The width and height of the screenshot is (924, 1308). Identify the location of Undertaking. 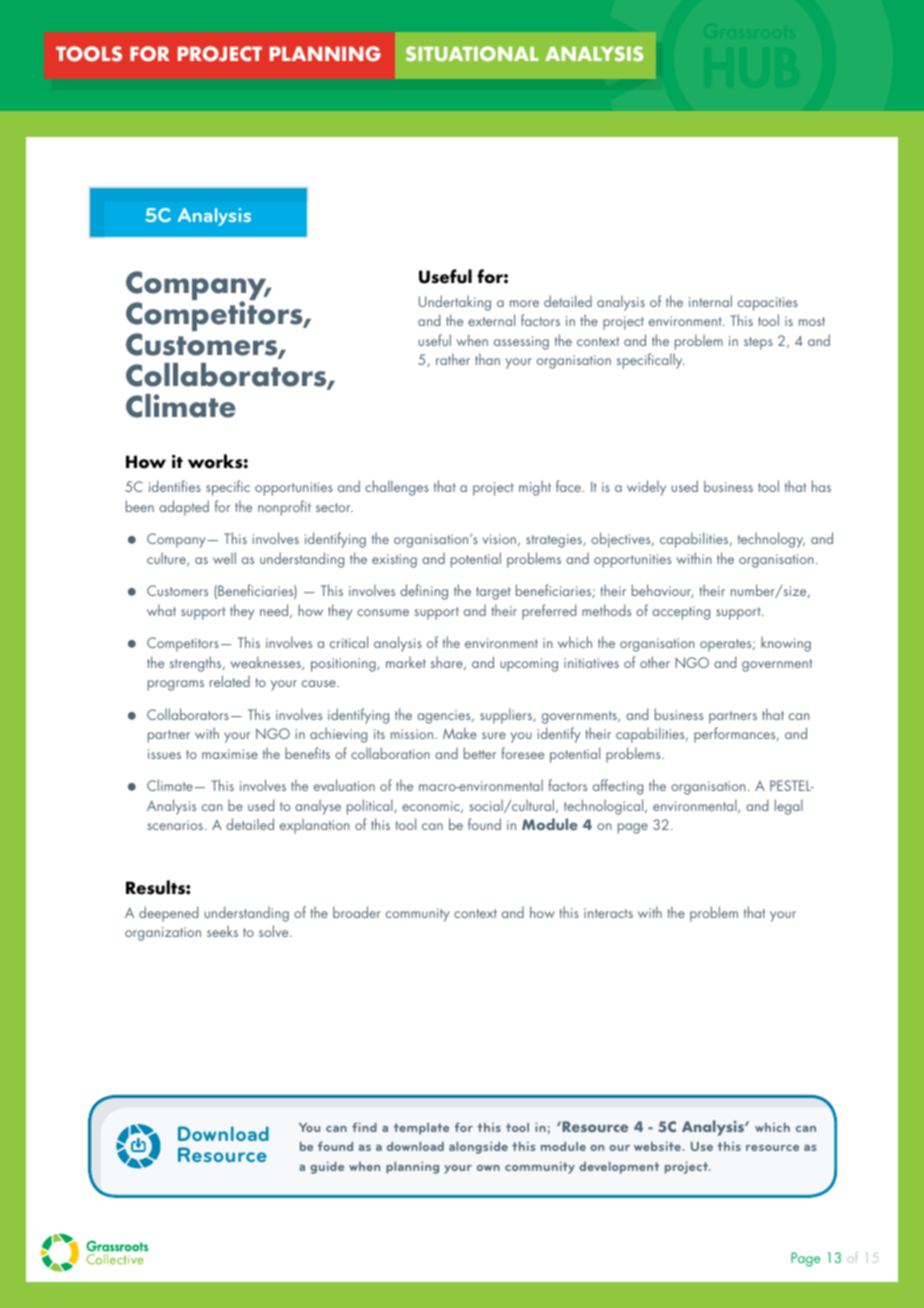
(455, 303).
